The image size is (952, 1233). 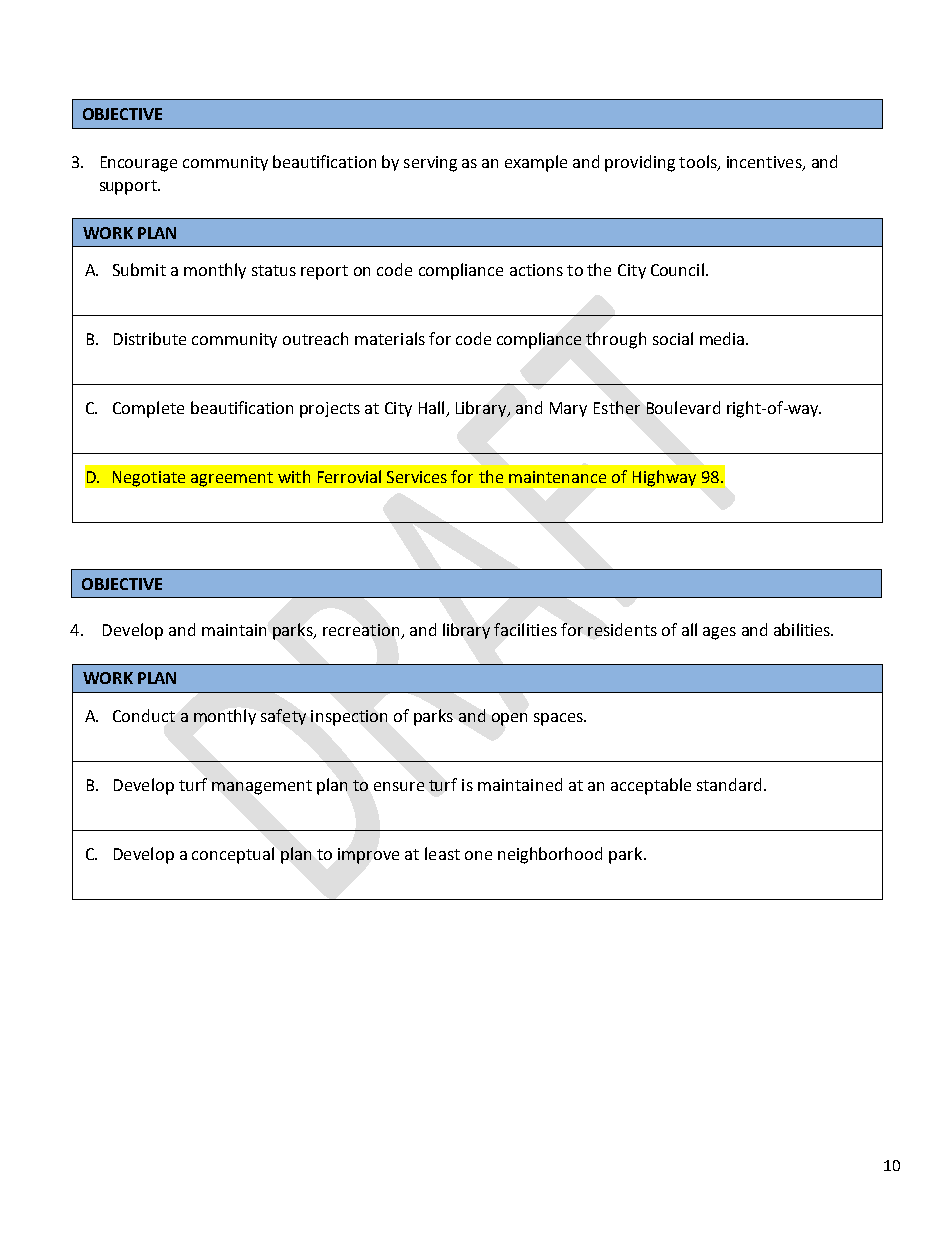 I want to click on tools, so click(x=699, y=162).
